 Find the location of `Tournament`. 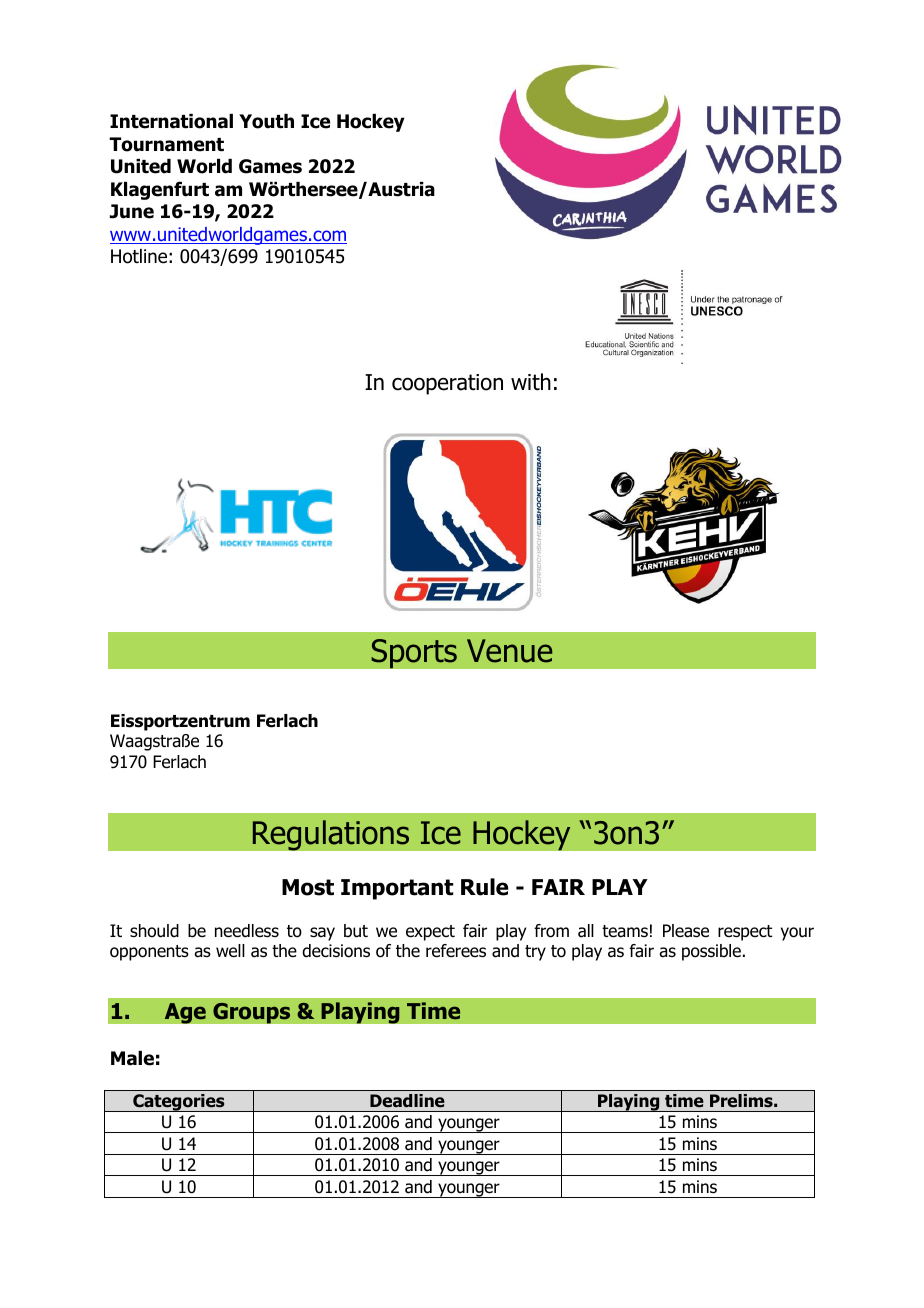

Tournament is located at coordinates (166, 144).
